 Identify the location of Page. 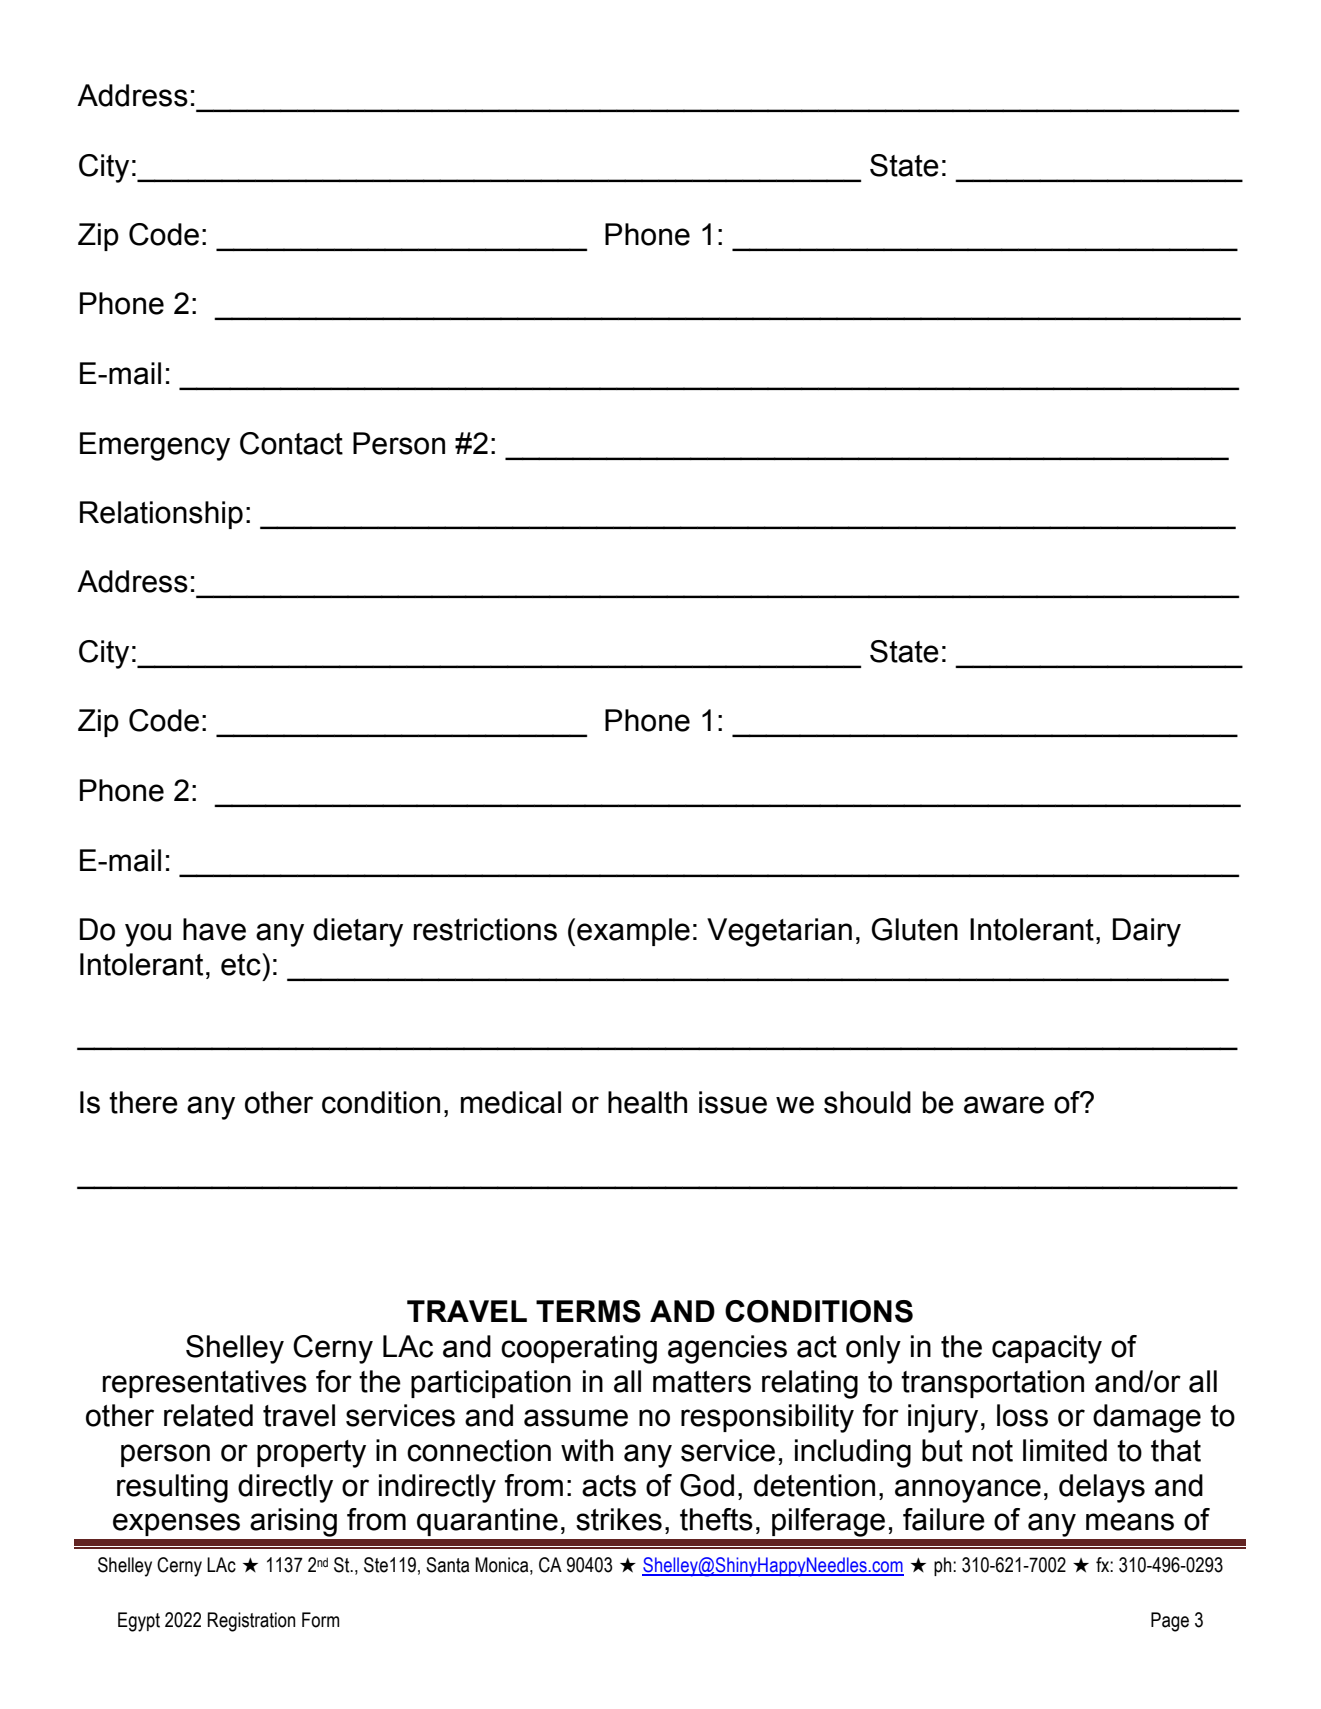
(1170, 1622).
